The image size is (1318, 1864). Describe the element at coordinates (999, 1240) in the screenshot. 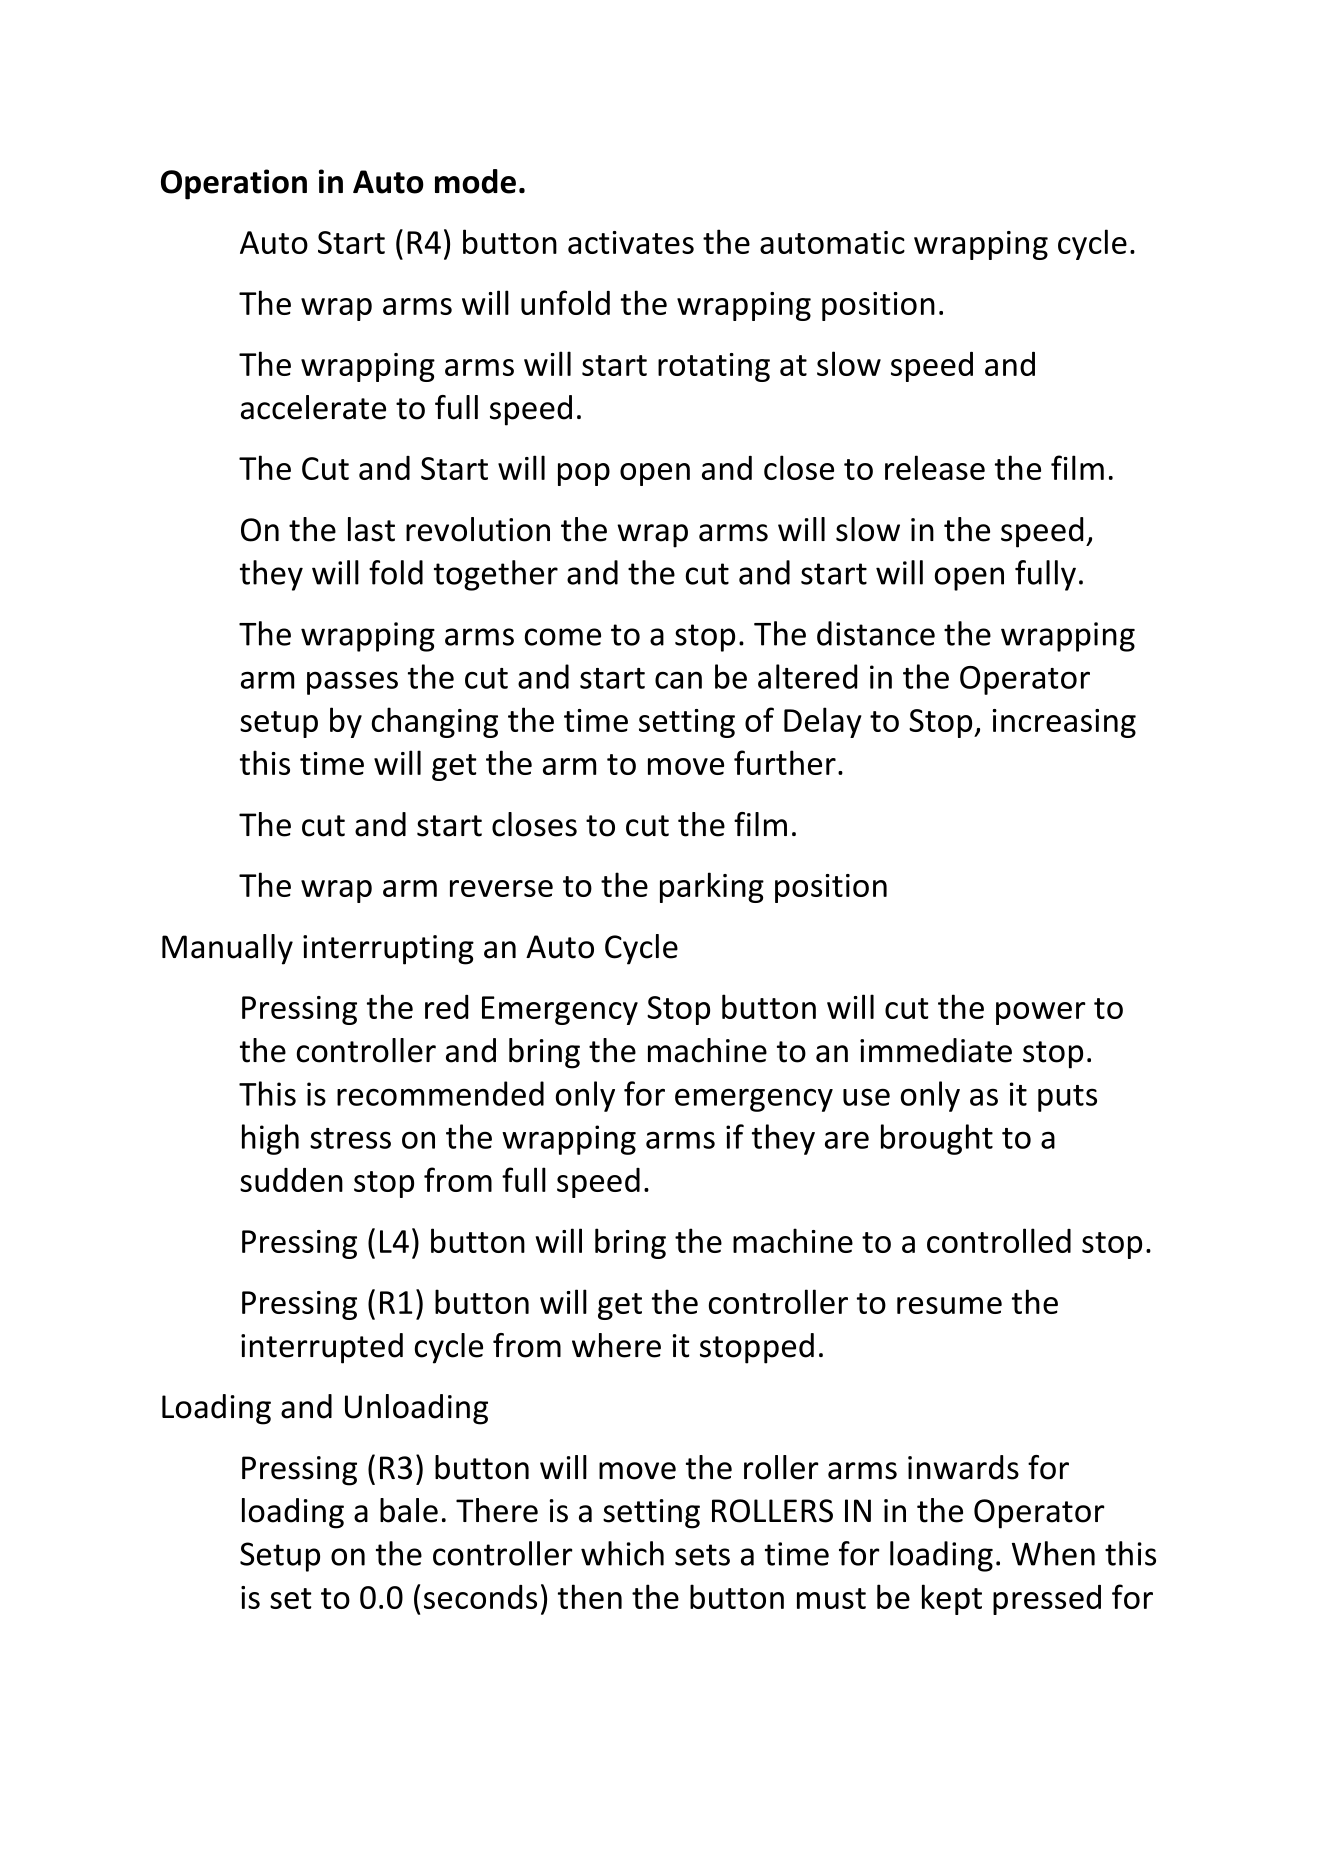

I see `controlled` at that location.
